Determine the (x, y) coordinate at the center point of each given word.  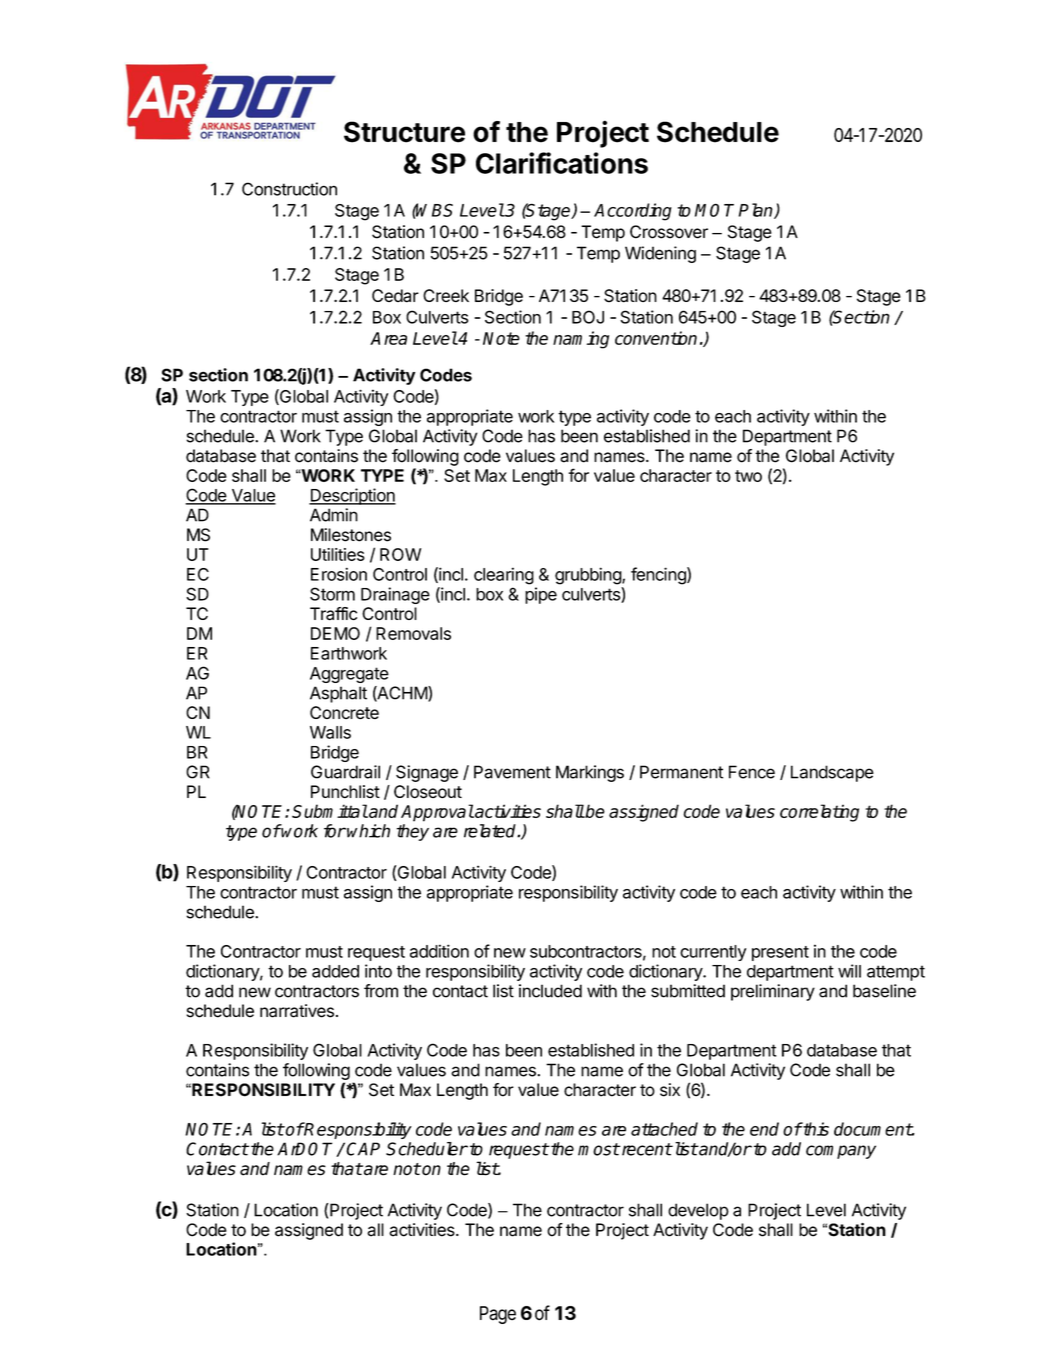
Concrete (344, 712)
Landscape (832, 773)
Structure (404, 132)
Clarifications (562, 163)
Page (498, 1315)
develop (698, 1211)
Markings (590, 773)
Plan (757, 211)
